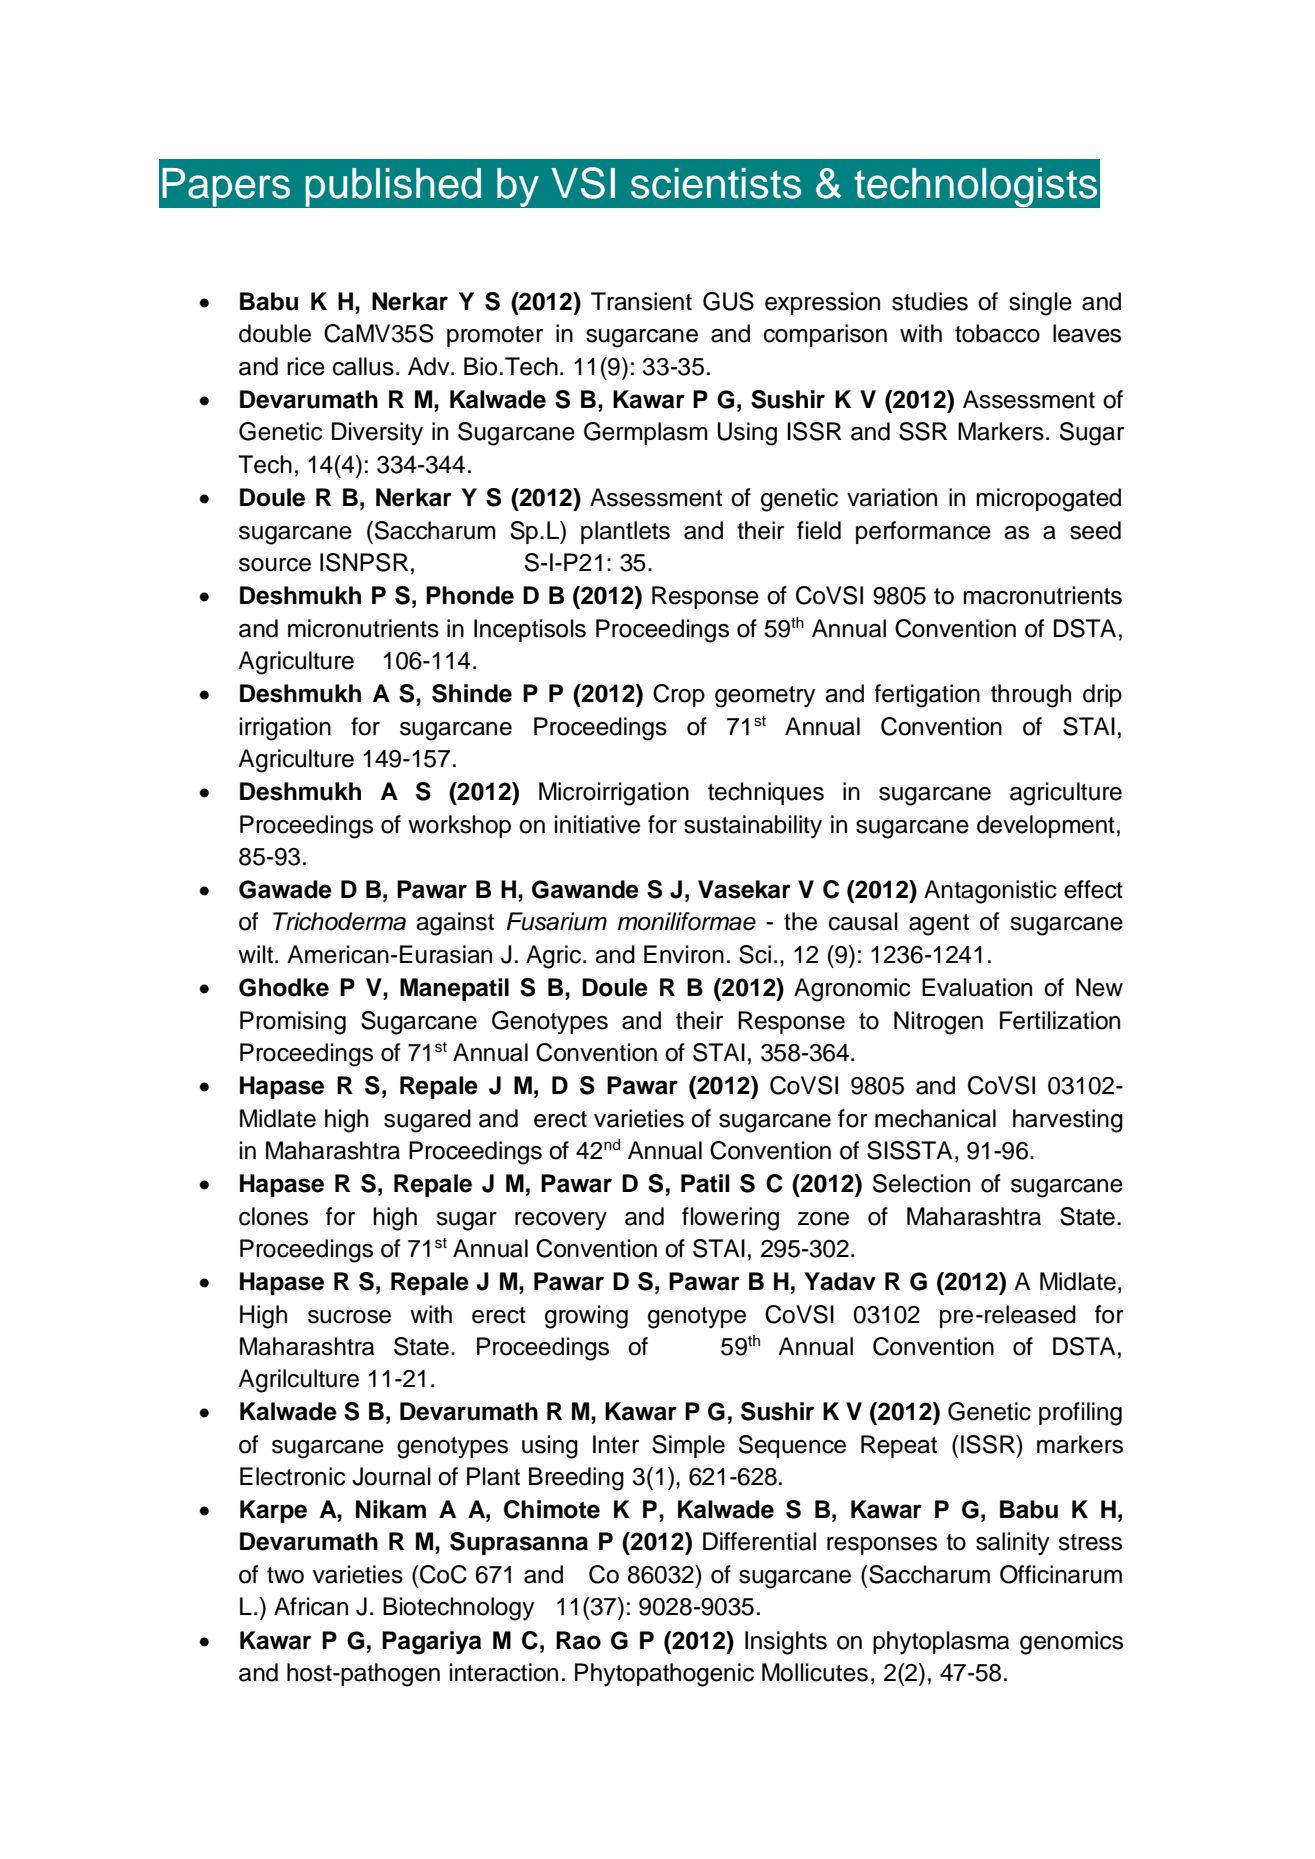 This screenshot has height=1859, width=1315. What do you see at coordinates (716, 183) in the screenshot?
I see `scientists` at bounding box center [716, 183].
